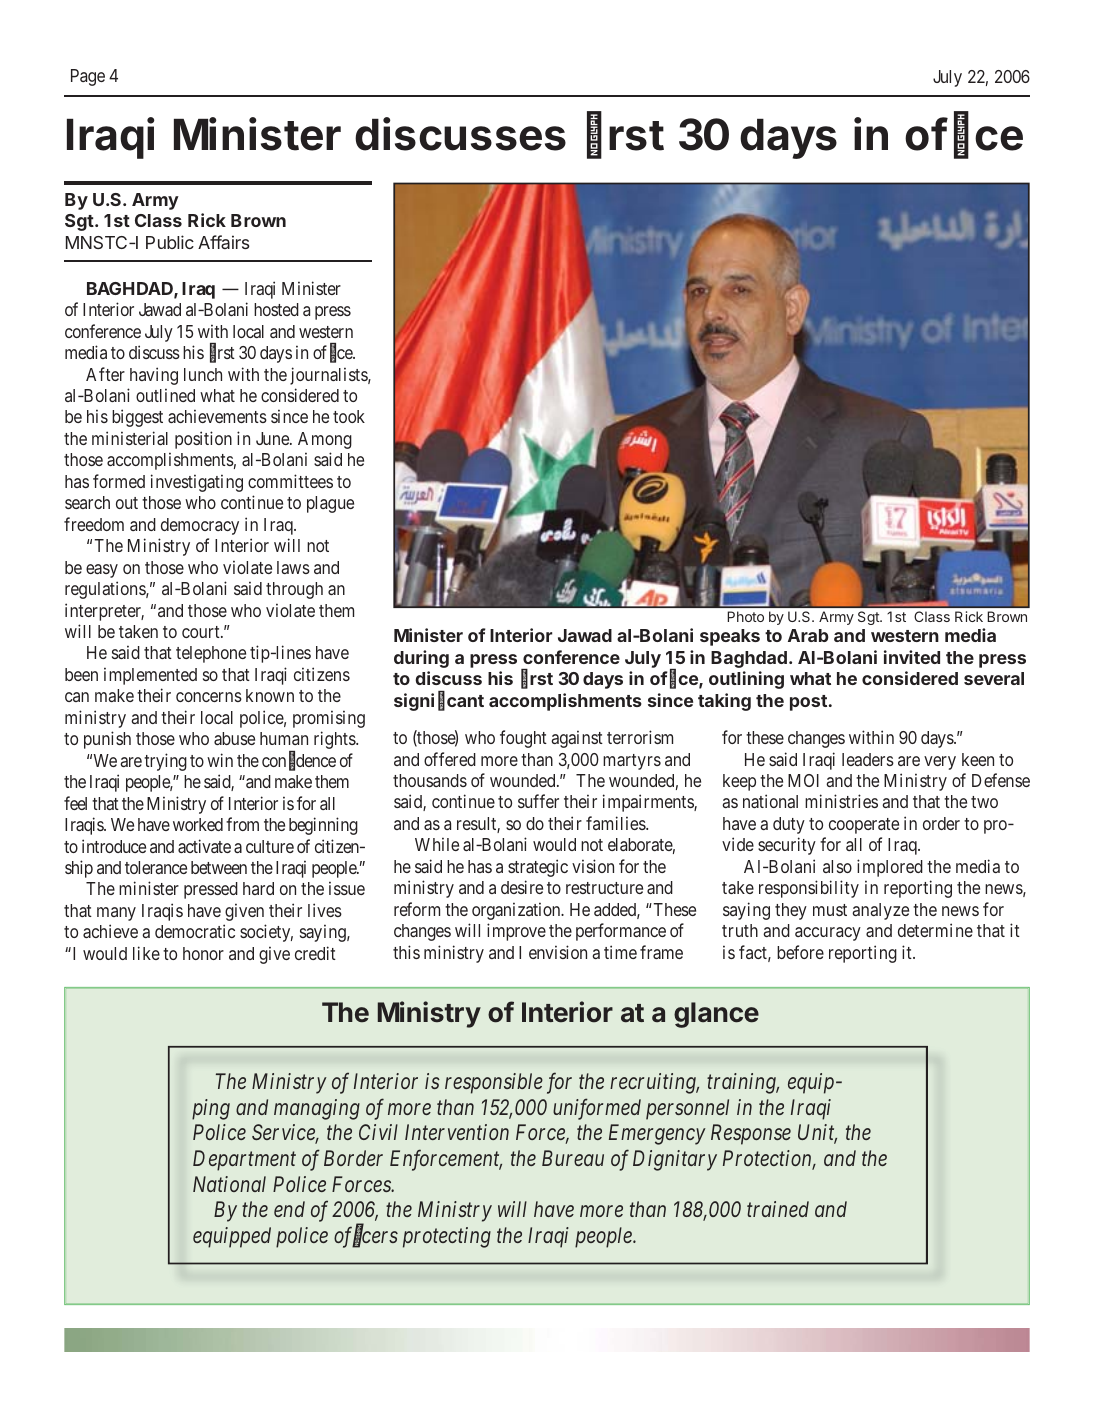 This image has width=1094, height=1416. Describe the element at coordinates (421, 659) in the image. I see `during` at that location.
